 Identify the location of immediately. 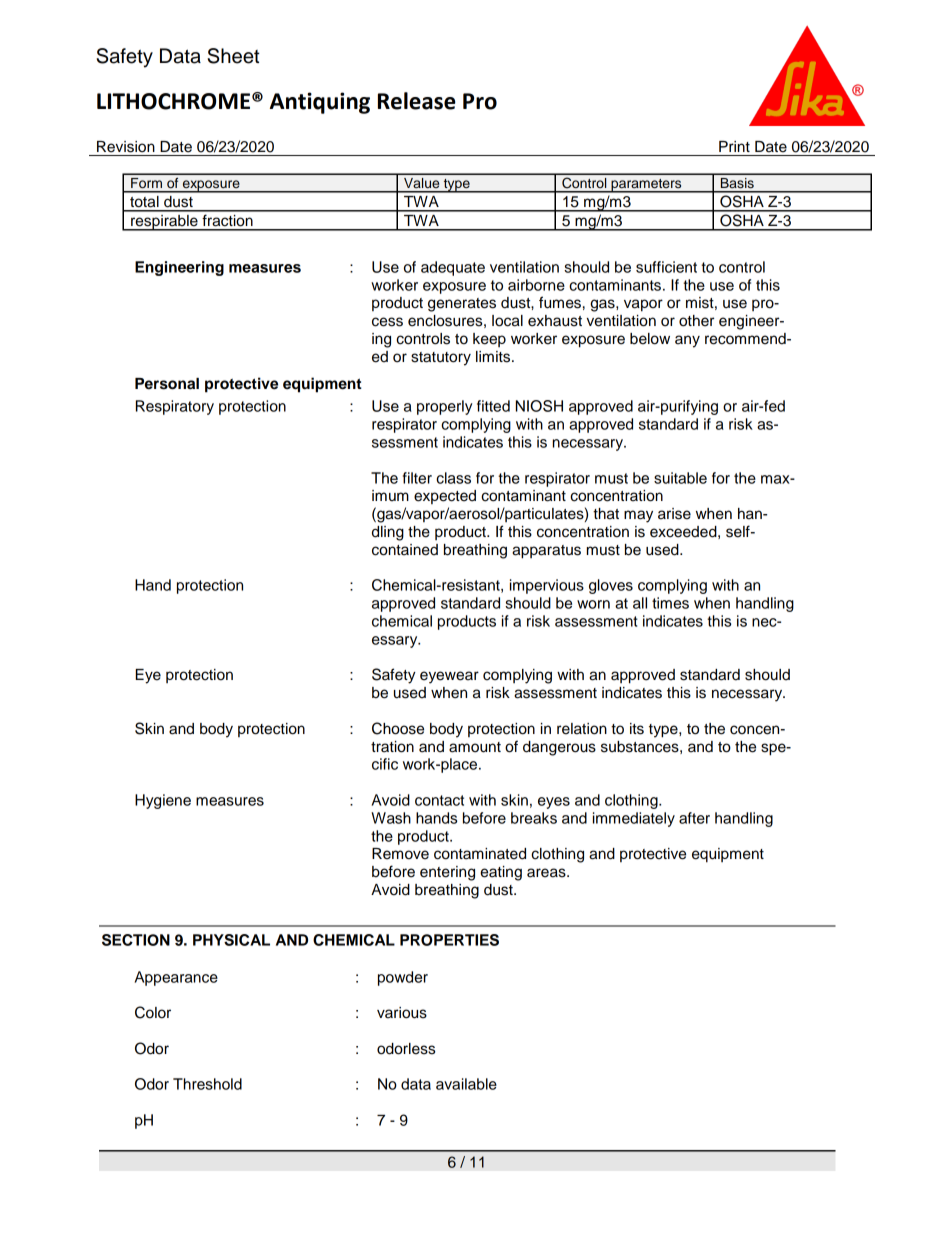
(634, 819).
